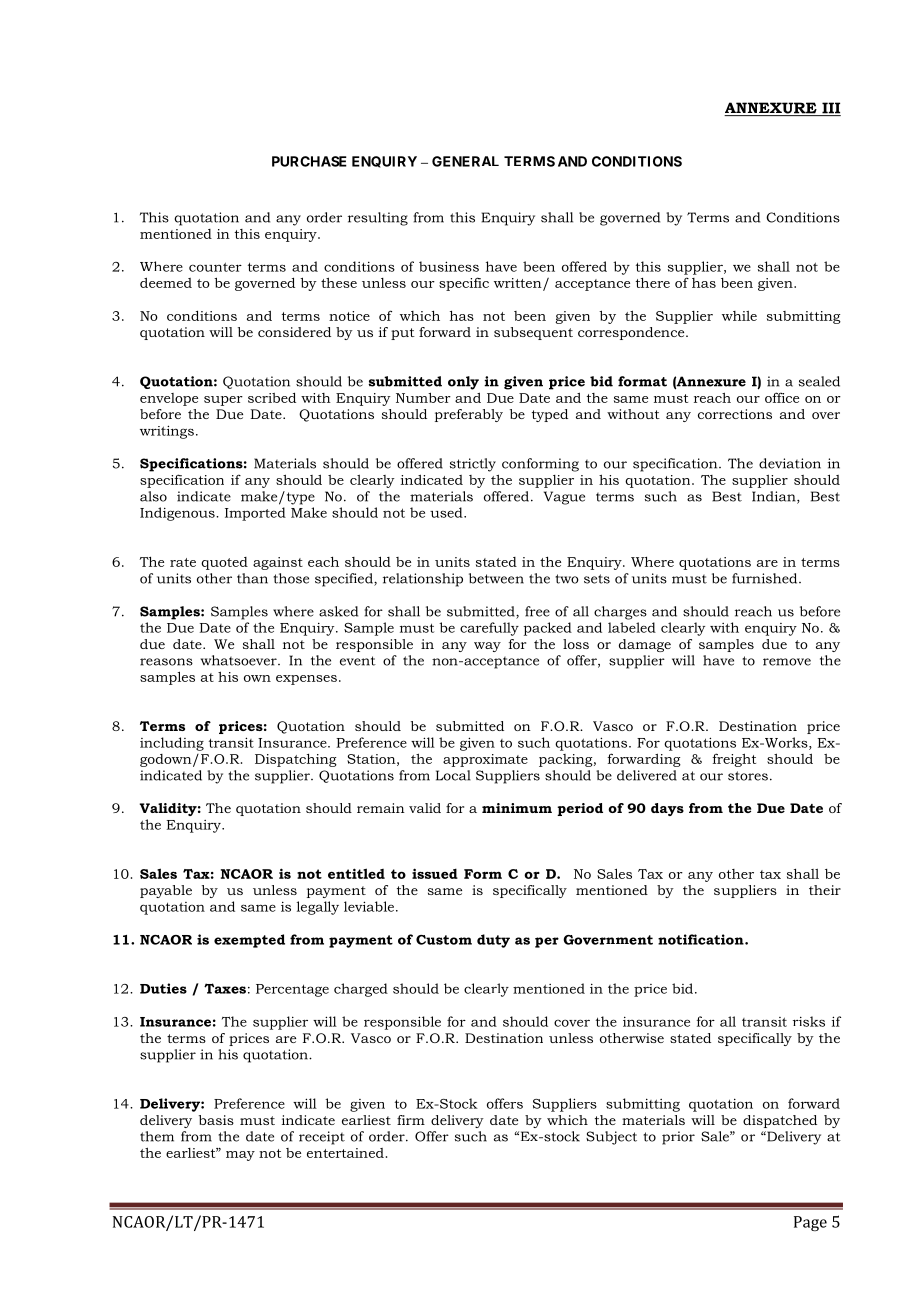 This image has width=924, height=1308. What do you see at coordinates (166, 891) in the image?
I see `payable` at bounding box center [166, 891].
